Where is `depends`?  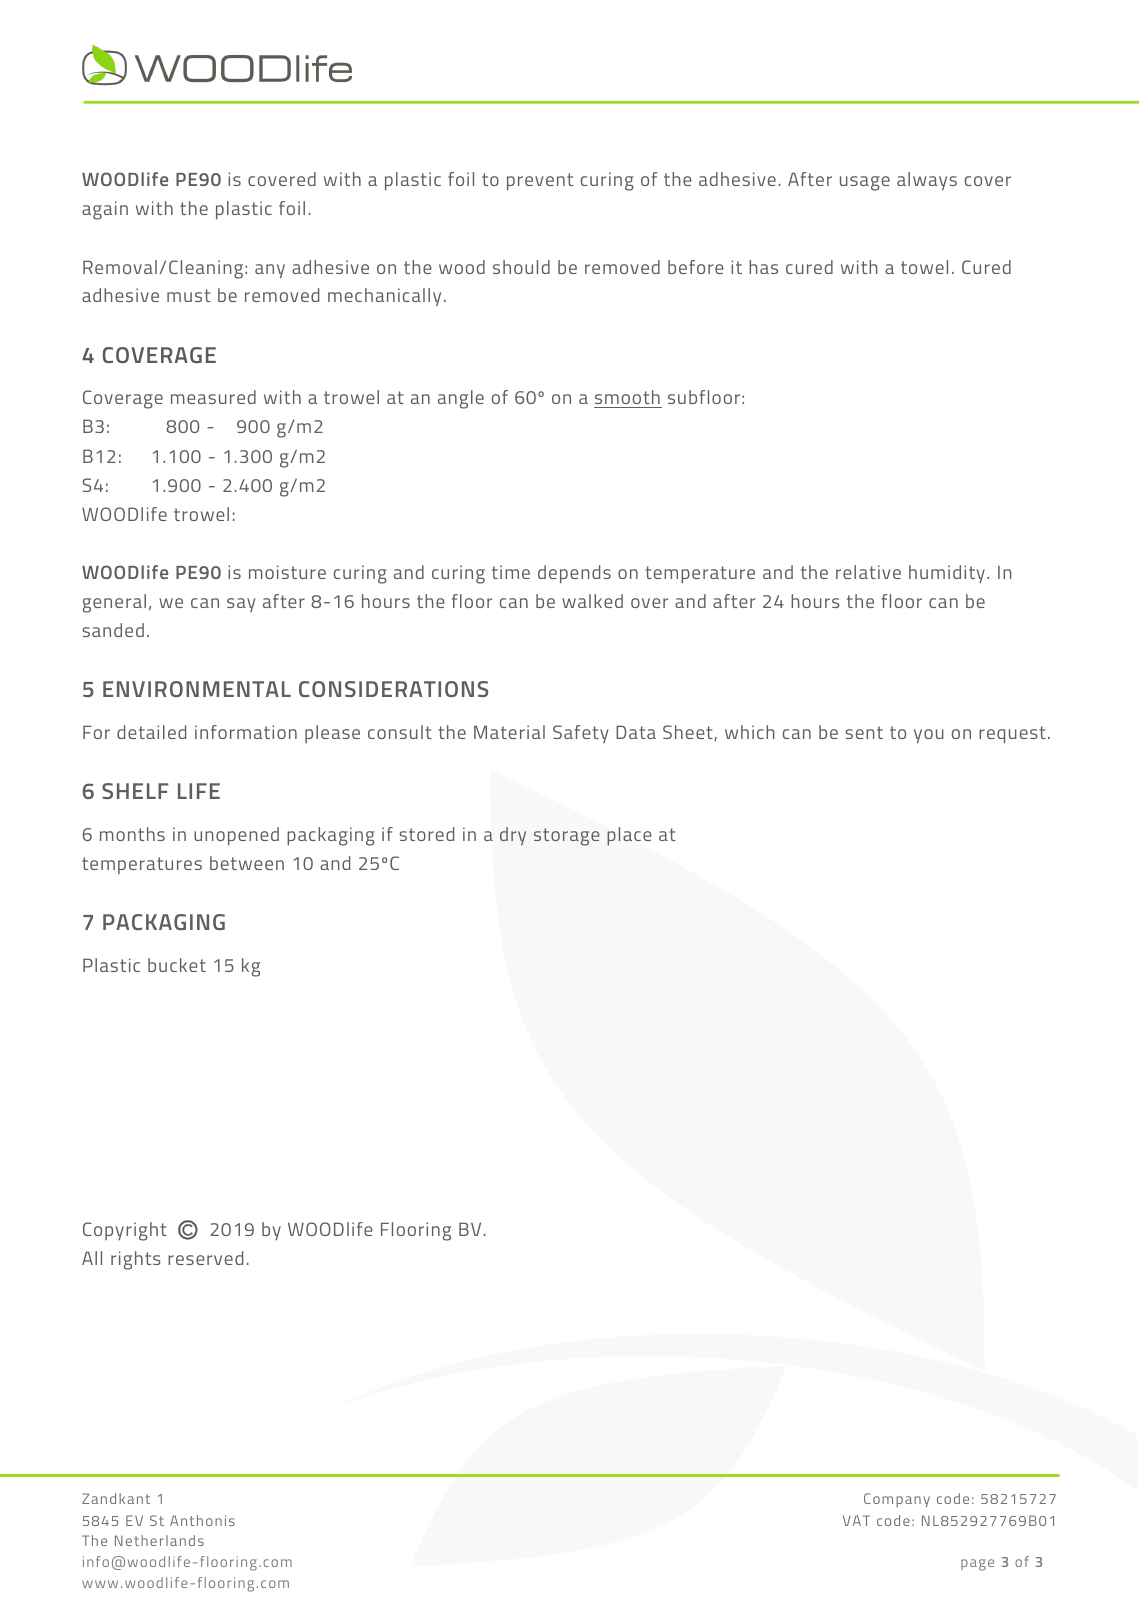 depends is located at coordinates (574, 574).
